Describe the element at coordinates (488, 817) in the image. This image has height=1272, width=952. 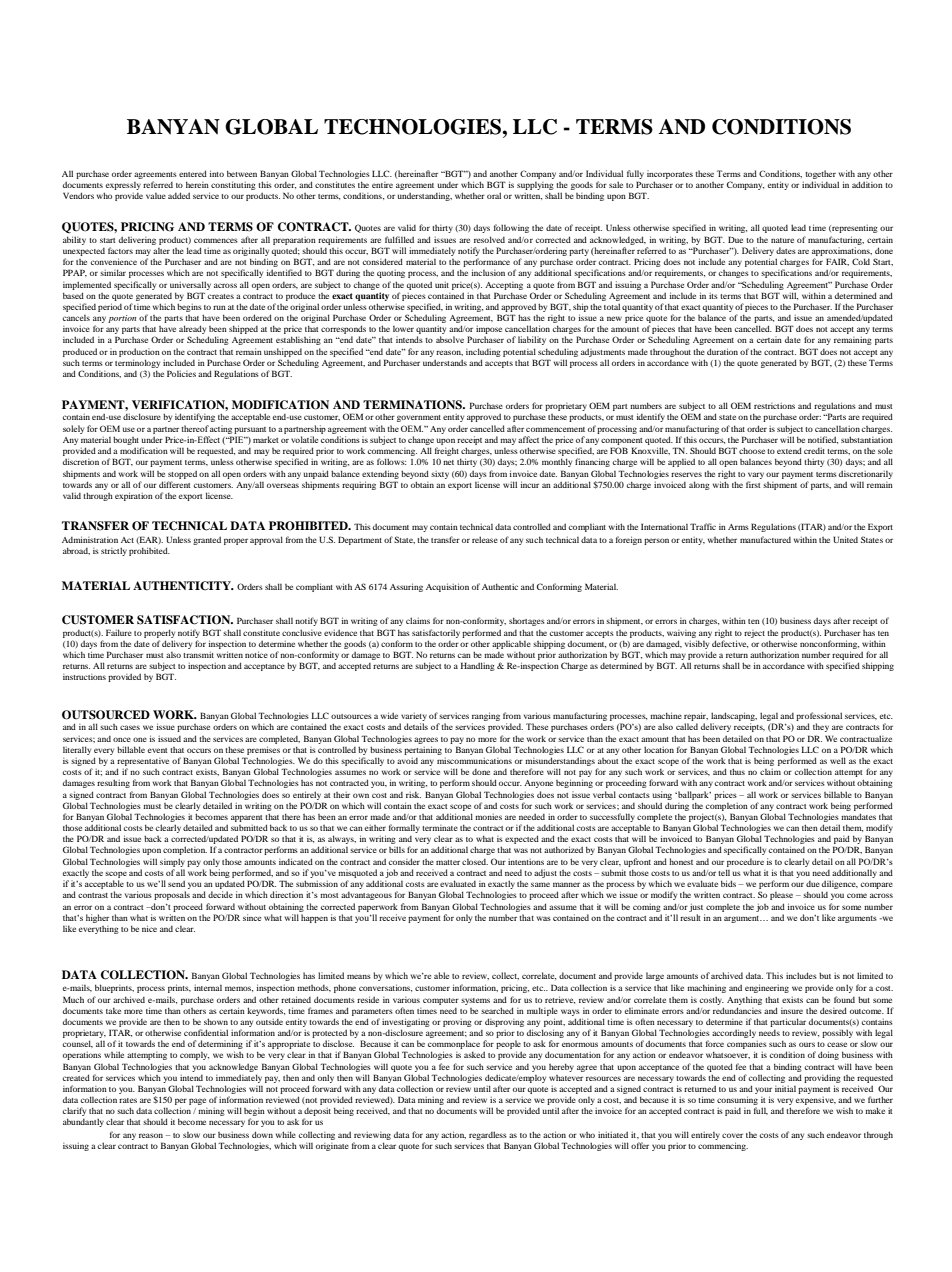
I see `monies` at that location.
